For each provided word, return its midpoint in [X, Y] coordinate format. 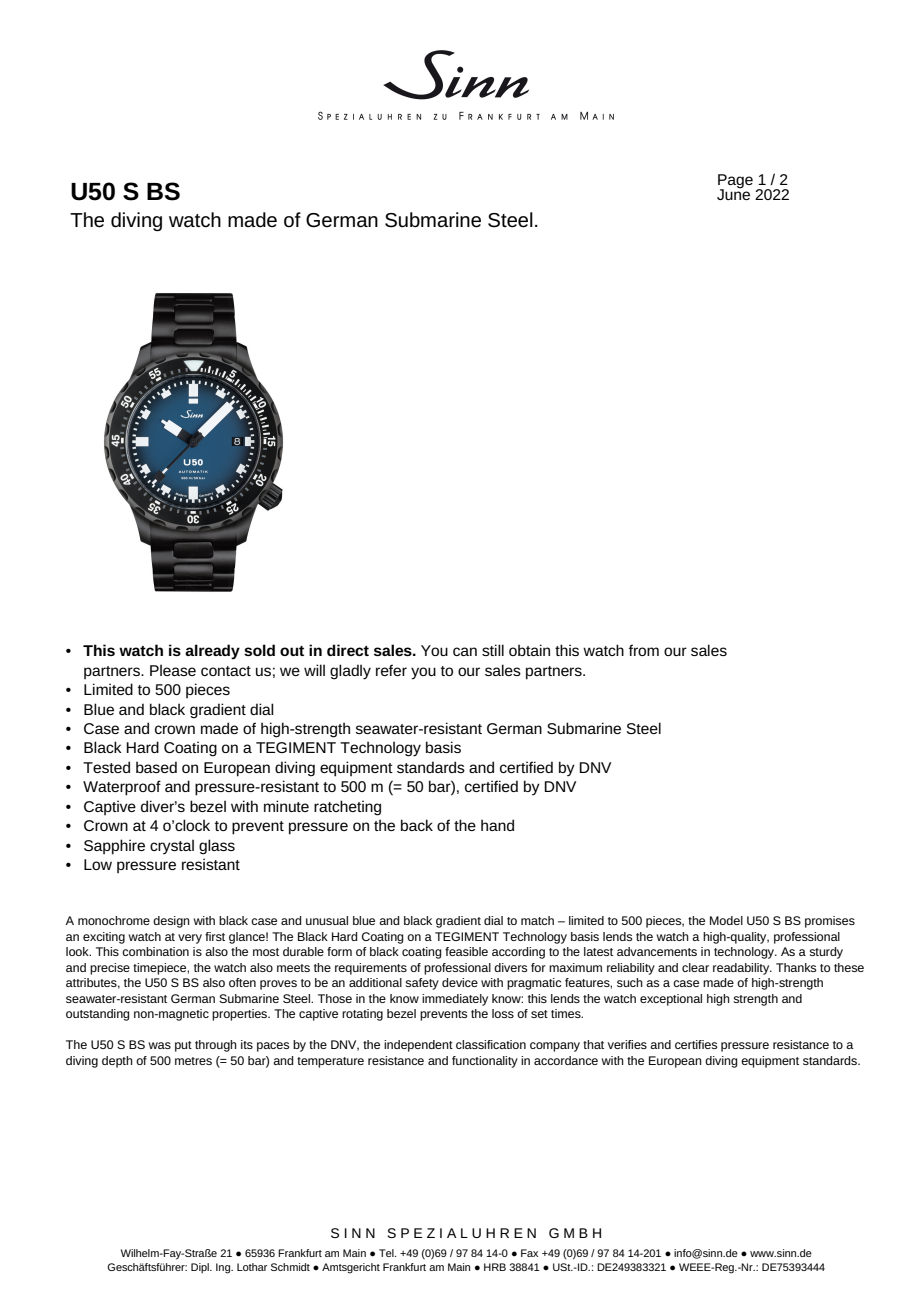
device [460, 982]
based [156, 767]
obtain [529, 650]
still [493, 650]
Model [726, 920]
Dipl [201, 1268]
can [465, 651]
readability [742, 969]
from [644, 650]
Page [735, 182]
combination [155, 951]
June [733, 193]
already [212, 652]
